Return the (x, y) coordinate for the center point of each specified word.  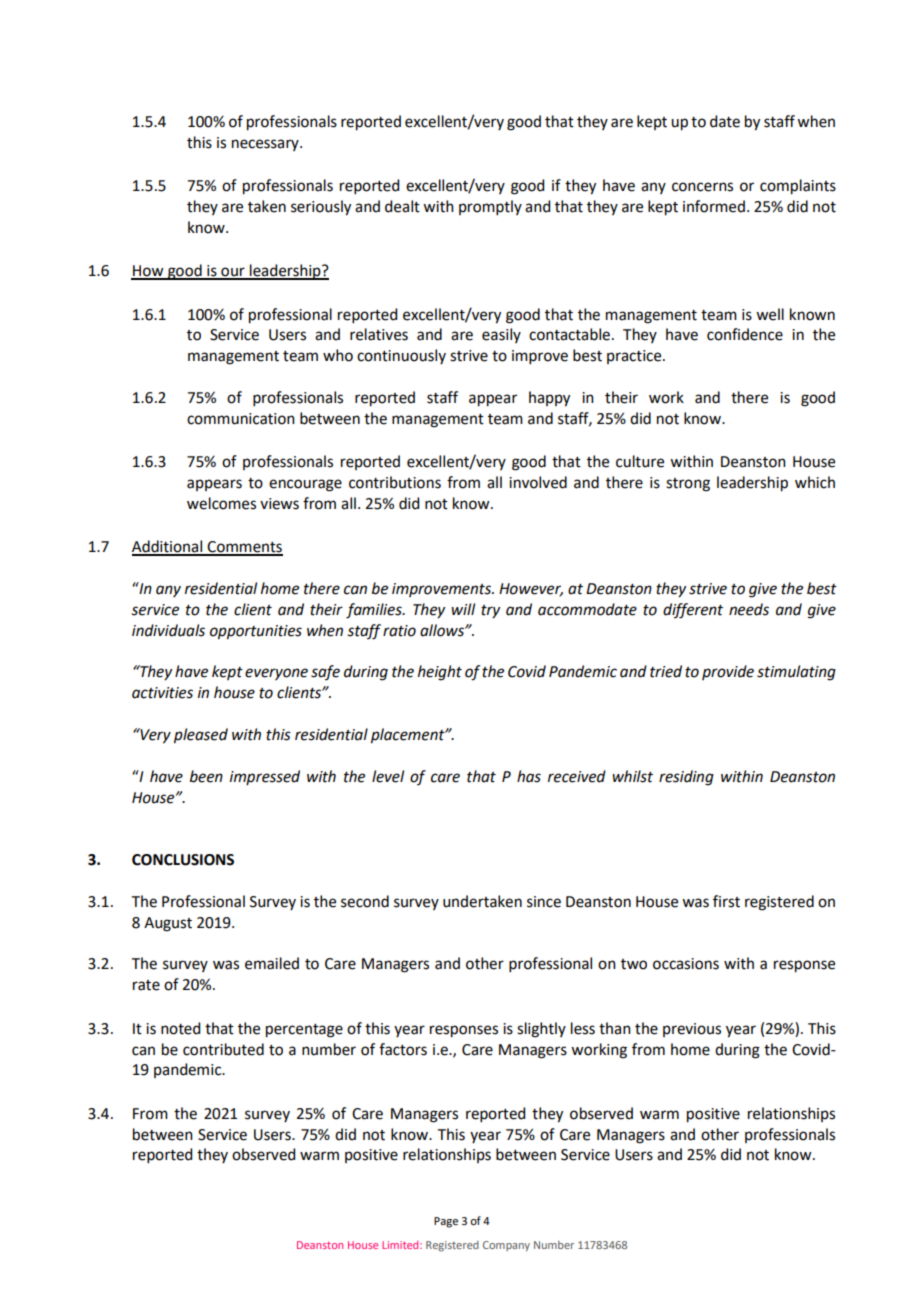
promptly (490, 207)
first (726, 901)
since (544, 902)
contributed (223, 1049)
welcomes (221, 503)
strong (688, 485)
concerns (702, 187)
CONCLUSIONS (183, 860)
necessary (266, 145)
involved (538, 482)
